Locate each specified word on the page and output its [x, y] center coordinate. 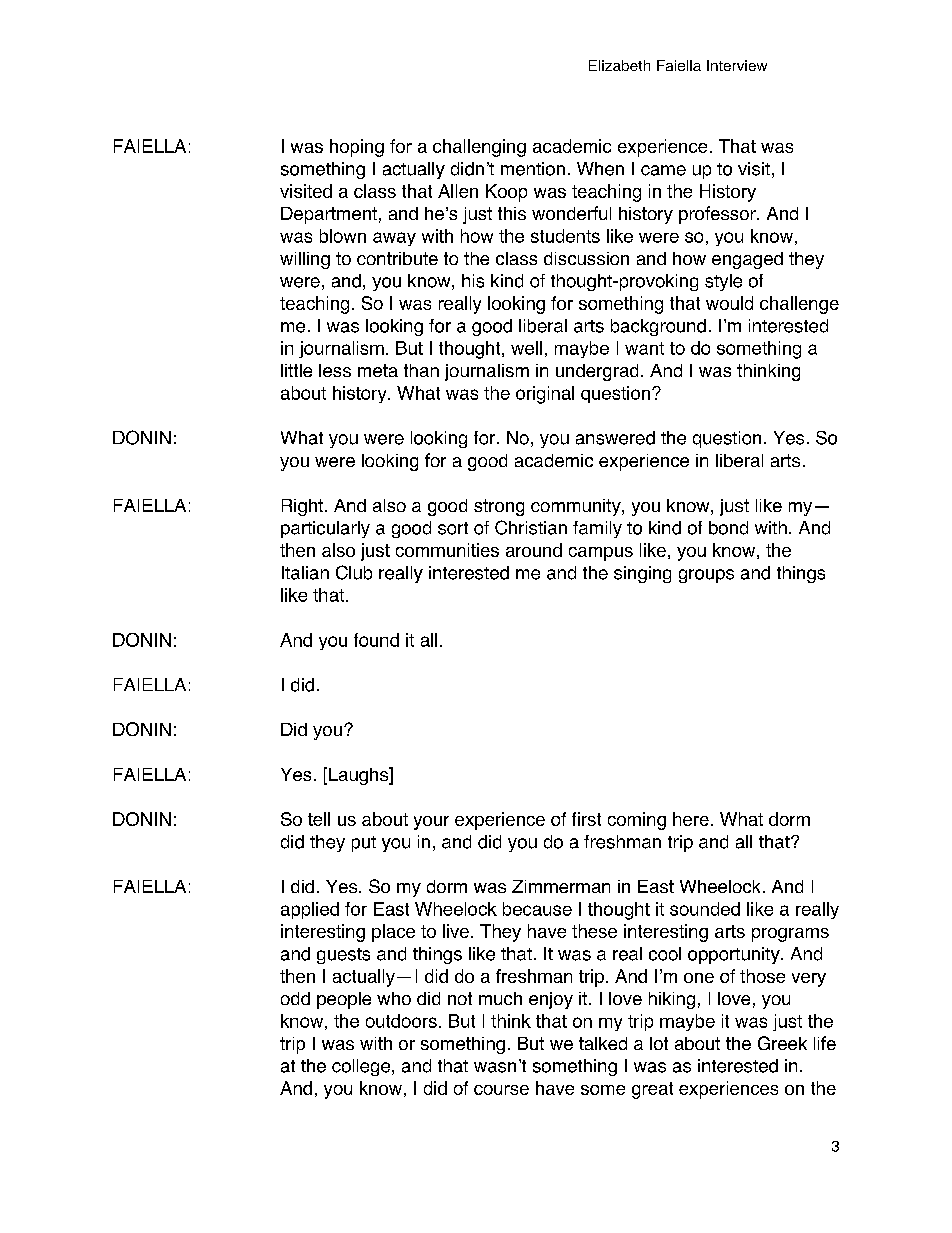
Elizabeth [619, 65]
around [534, 550]
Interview [737, 65]
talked [603, 1043]
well [526, 348]
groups [706, 576]
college [361, 1067]
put [364, 844]
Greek [782, 1043]
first [586, 819]
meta [378, 370]
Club [354, 572]
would [729, 303]
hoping [357, 148]
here [691, 819]
